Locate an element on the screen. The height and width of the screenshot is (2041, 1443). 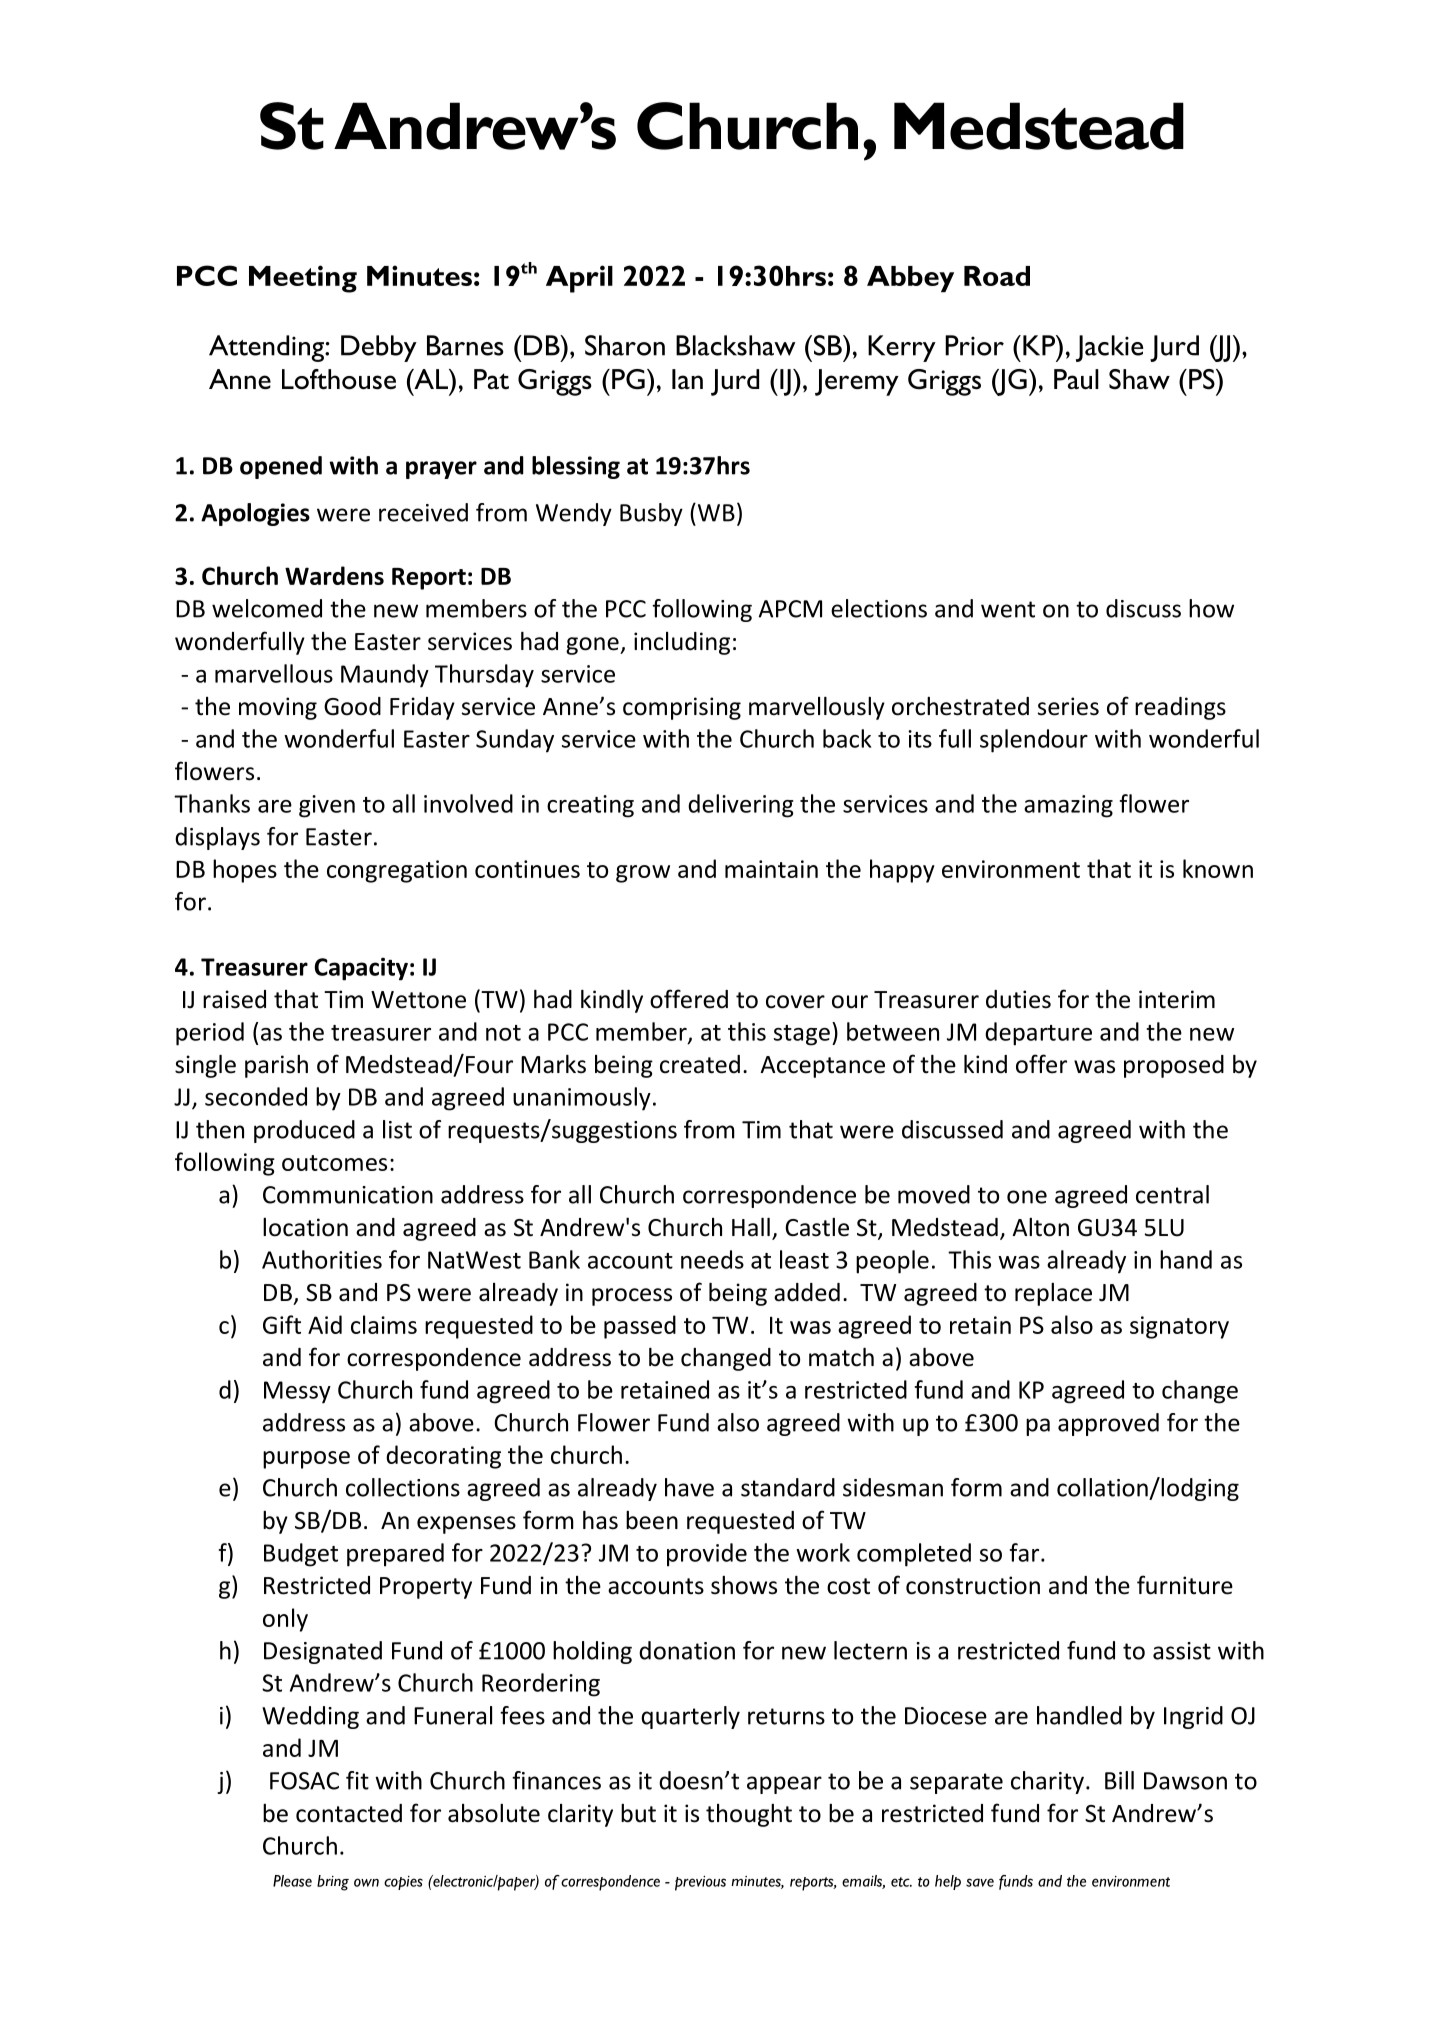
Meeting is located at coordinates (303, 279).
